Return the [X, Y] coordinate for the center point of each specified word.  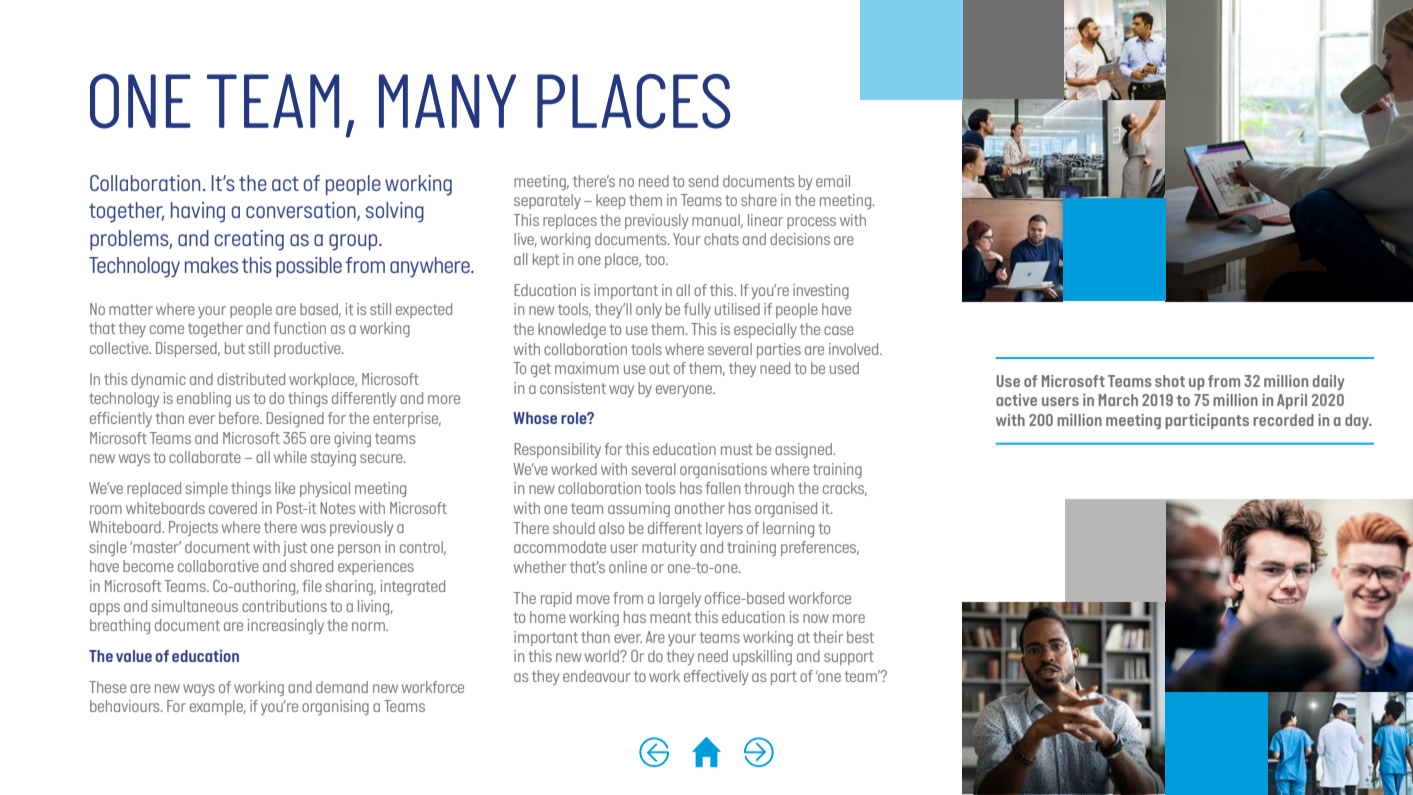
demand [342, 687]
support [849, 658]
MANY [447, 101]
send [703, 181]
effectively [716, 677]
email [833, 181]
